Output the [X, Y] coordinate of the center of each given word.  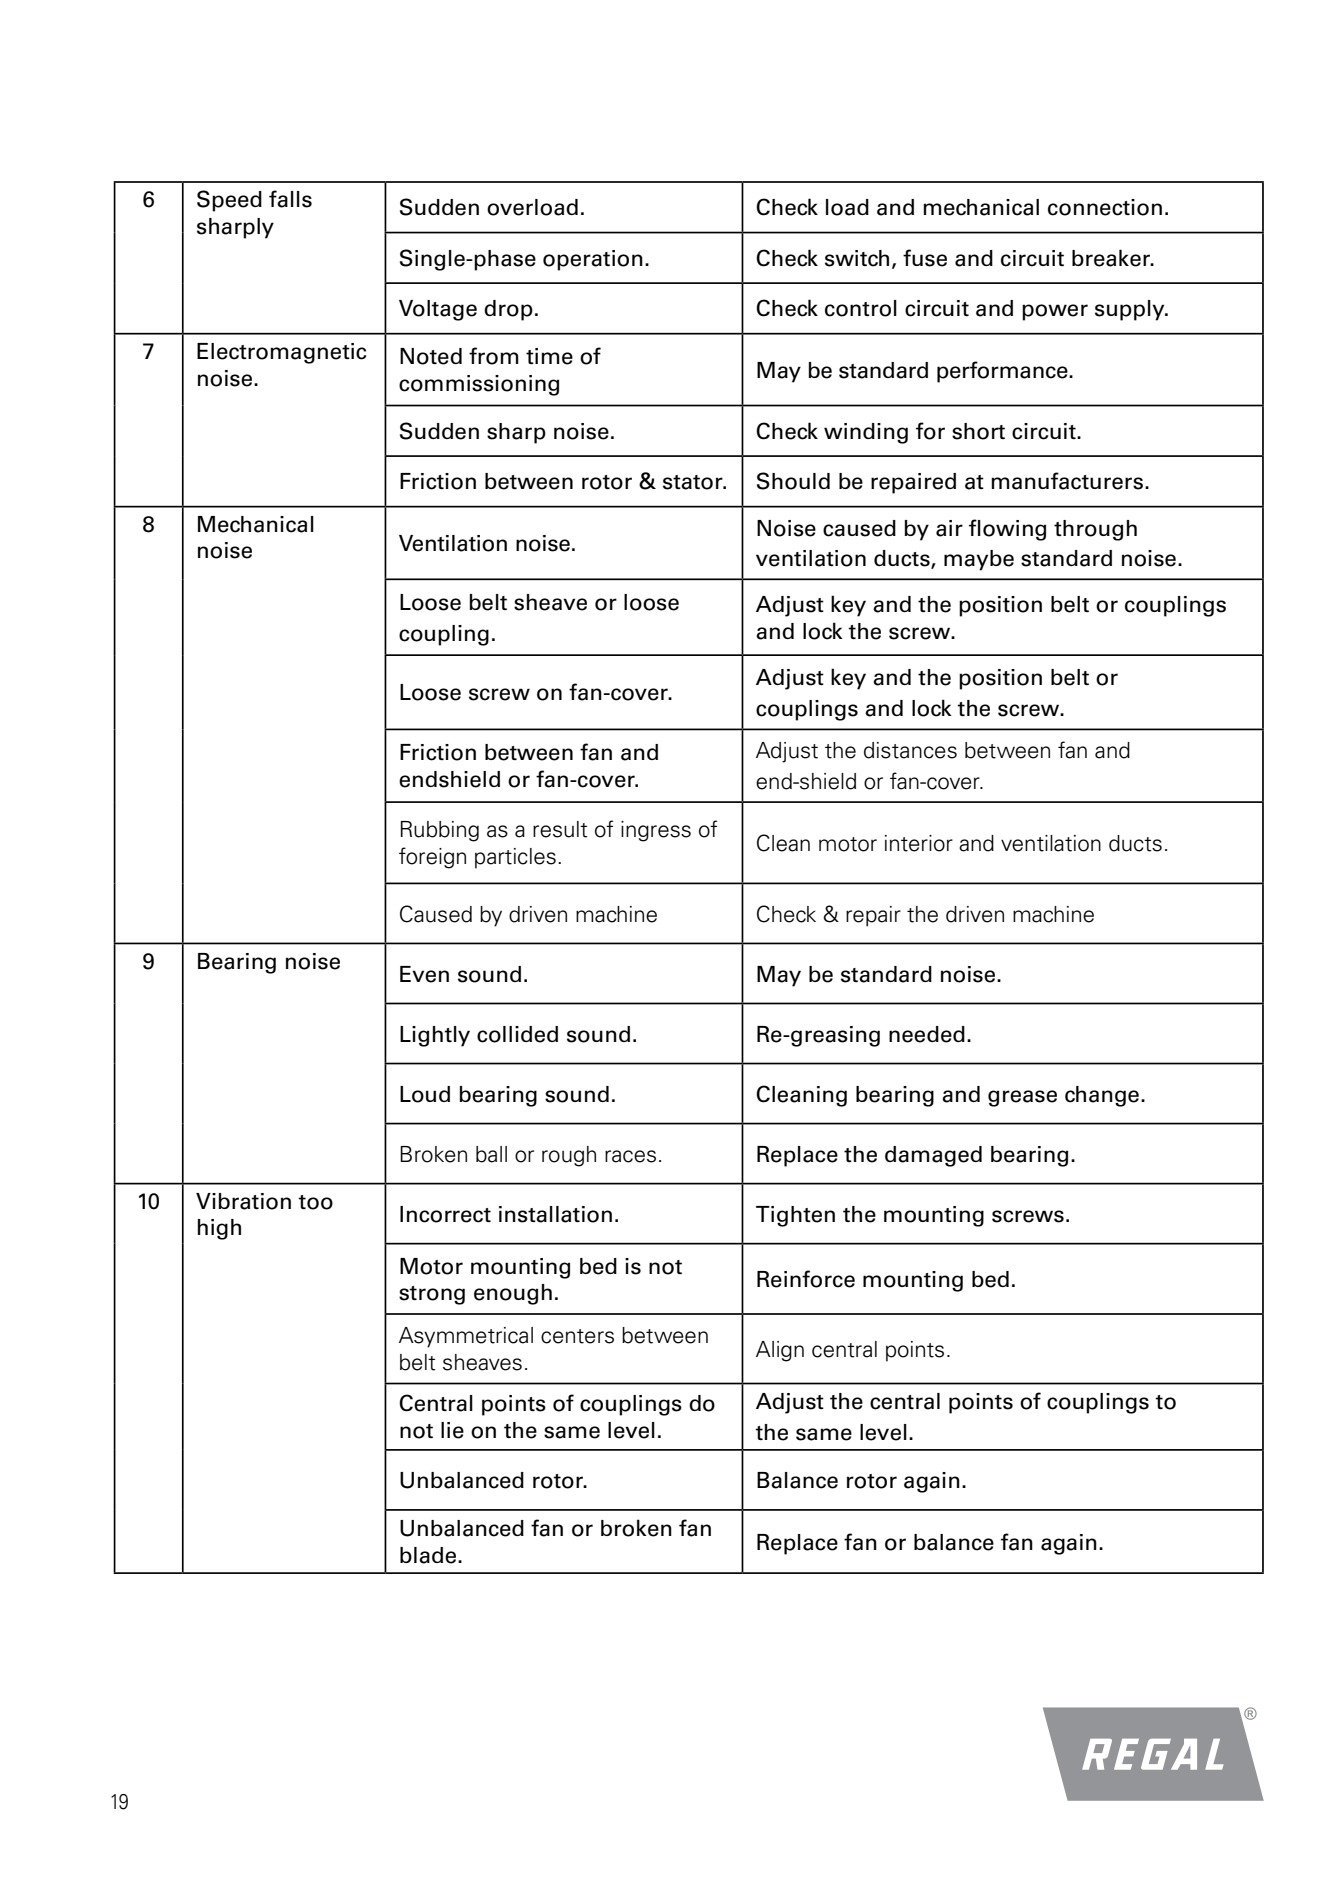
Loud [425, 1094]
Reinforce [806, 1279]
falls [290, 199]
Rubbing [440, 831]
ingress [656, 831]
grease [1022, 1098]
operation [593, 260]
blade [428, 1555]
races [630, 1156]
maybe [979, 560]
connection [1105, 207]
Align [780, 1351]
